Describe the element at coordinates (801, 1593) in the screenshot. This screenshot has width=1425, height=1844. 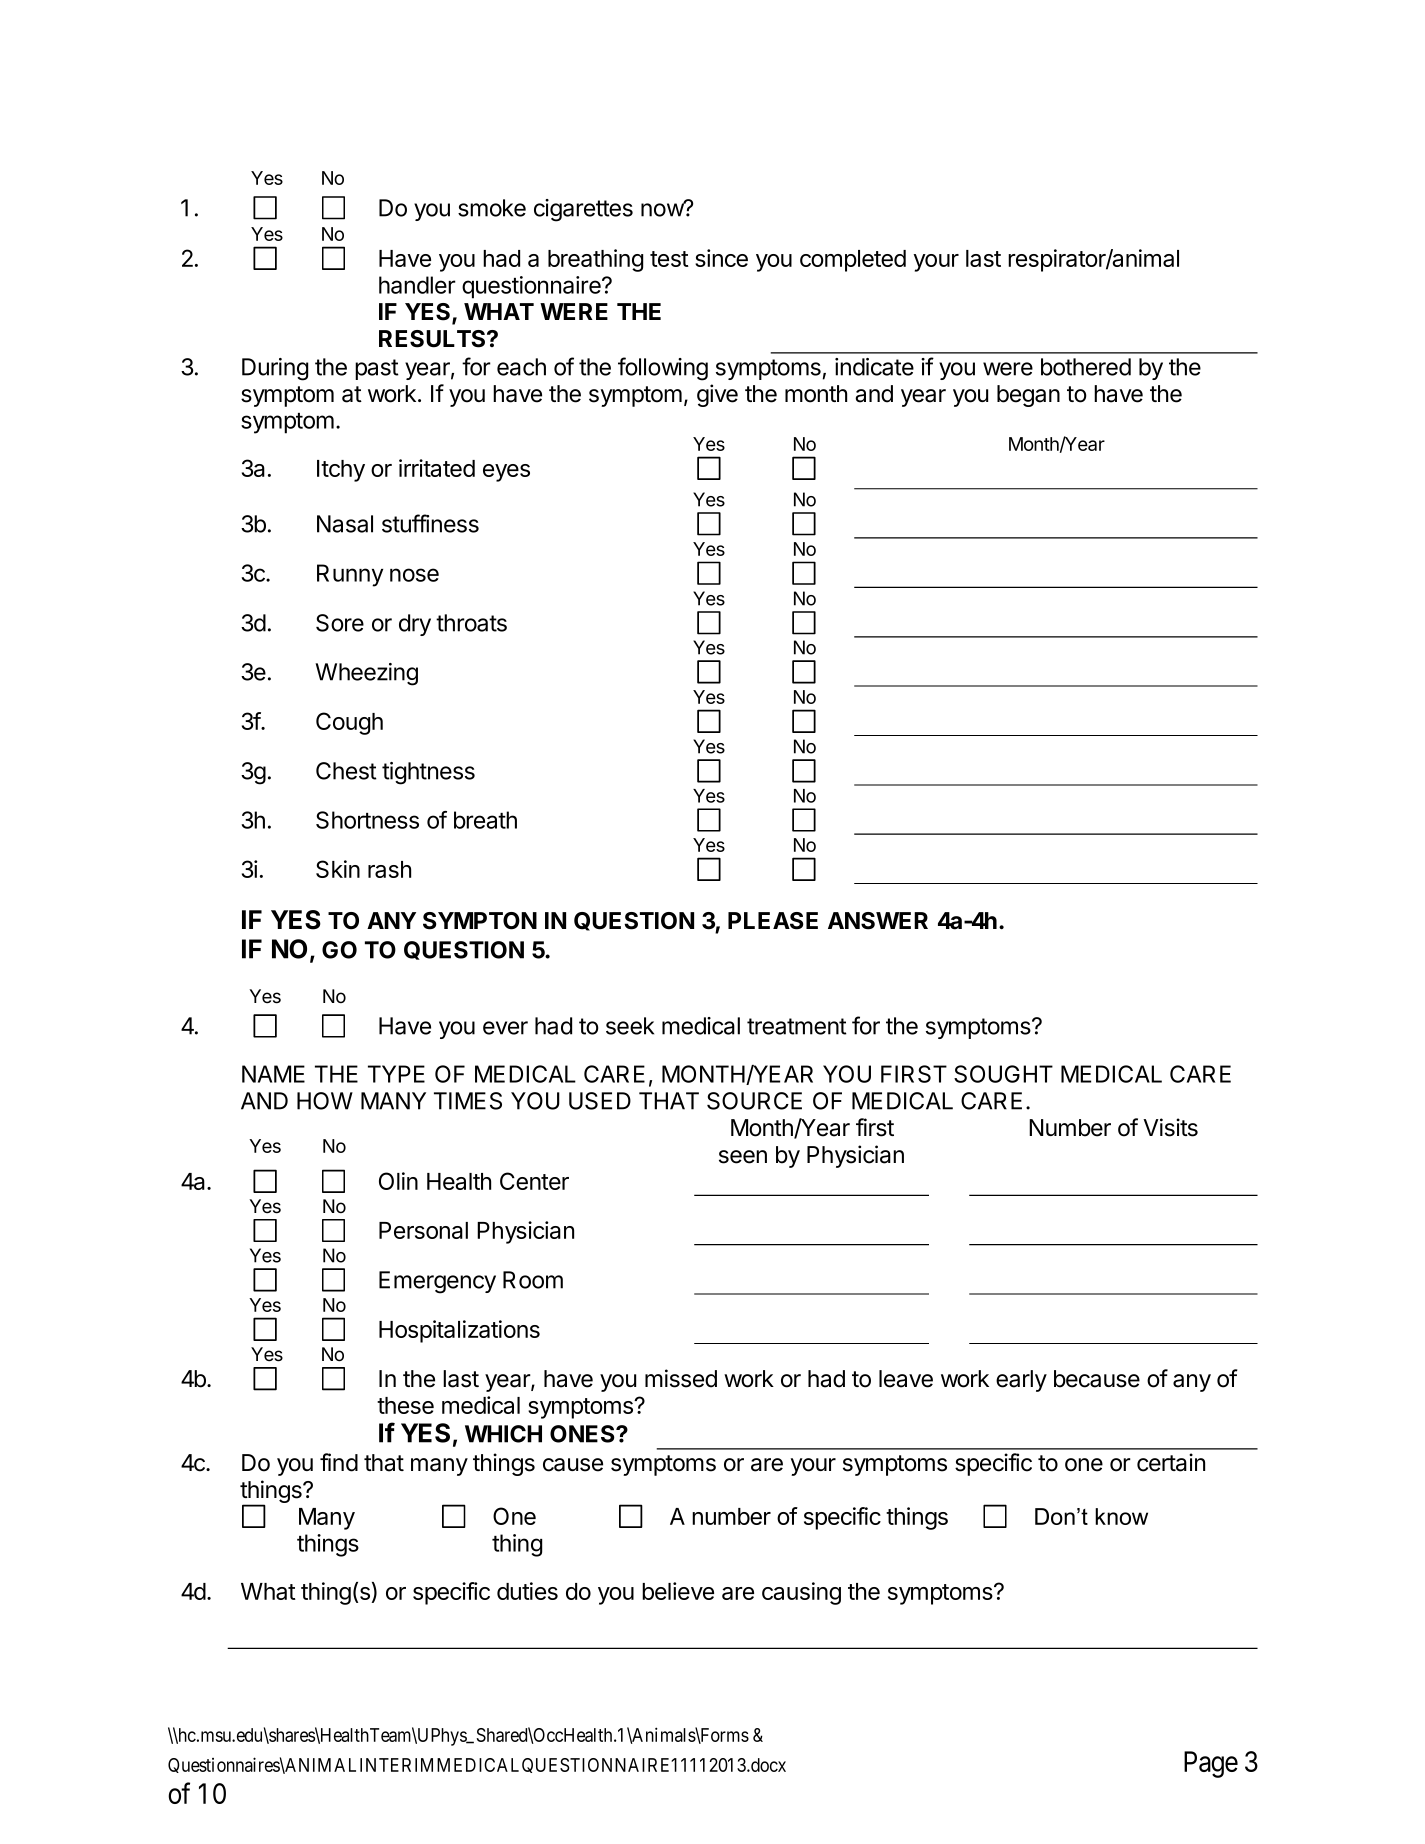
I see `causing` at that location.
